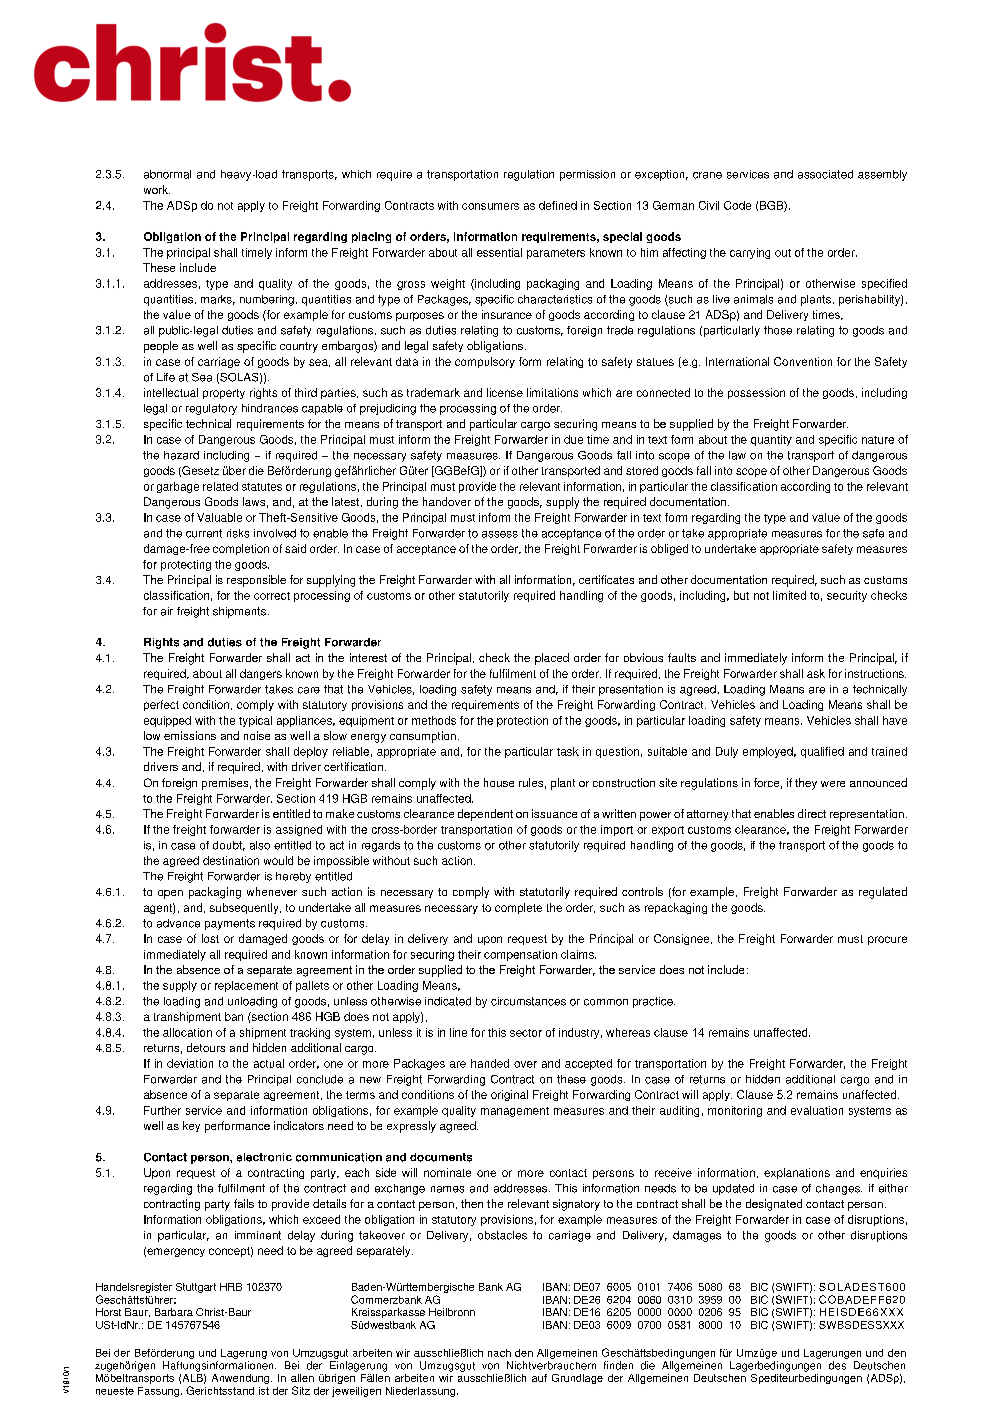 This screenshot has width=1003, height=1419. I want to click on nach, so click(499, 1353).
